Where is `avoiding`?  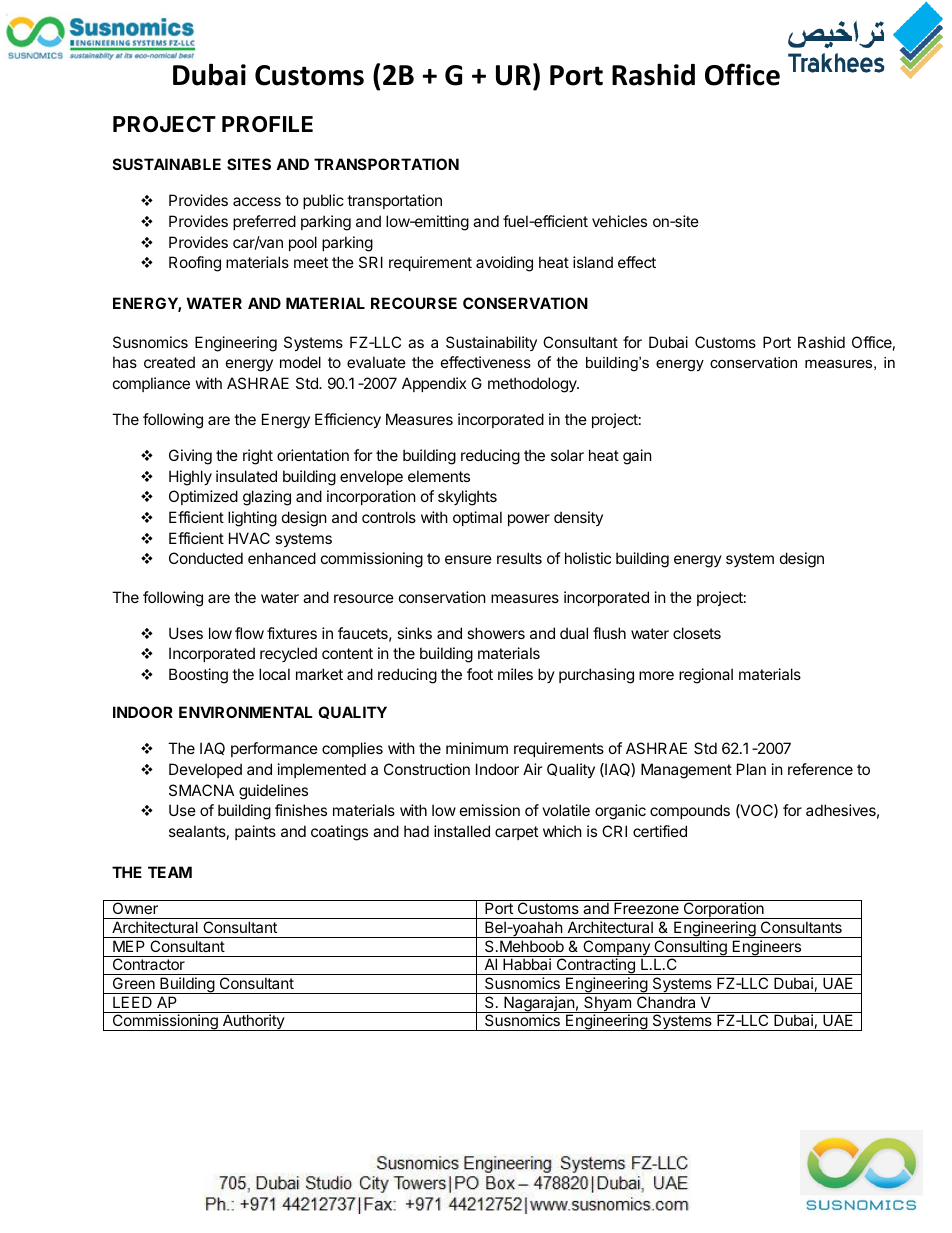 avoiding is located at coordinates (504, 264).
